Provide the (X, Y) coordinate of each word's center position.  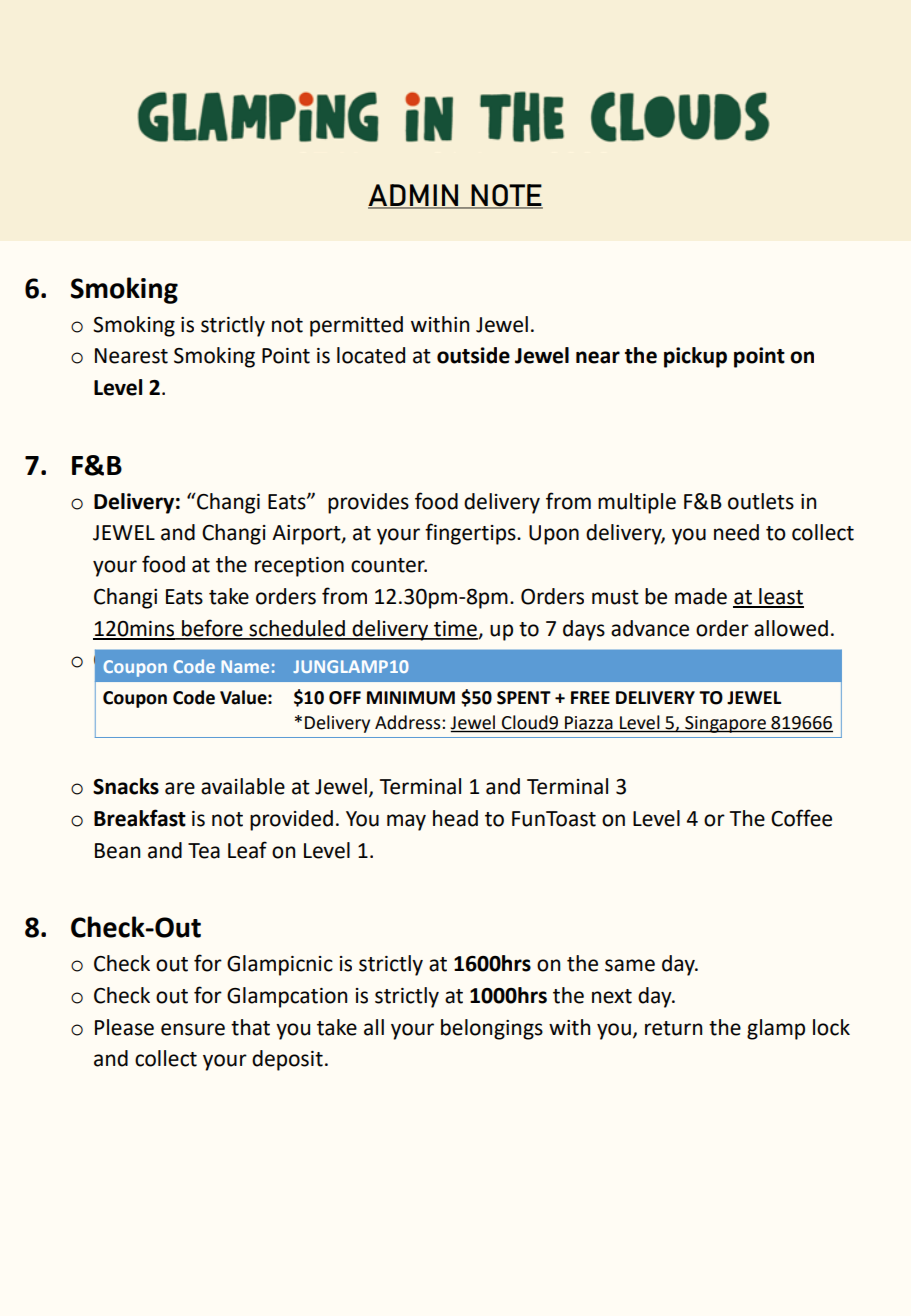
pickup (695, 357)
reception (299, 567)
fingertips (471, 534)
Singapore (725, 724)
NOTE (506, 196)
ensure (193, 1029)
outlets (761, 501)
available (243, 786)
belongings (492, 1029)
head (455, 818)
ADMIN (414, 196)
